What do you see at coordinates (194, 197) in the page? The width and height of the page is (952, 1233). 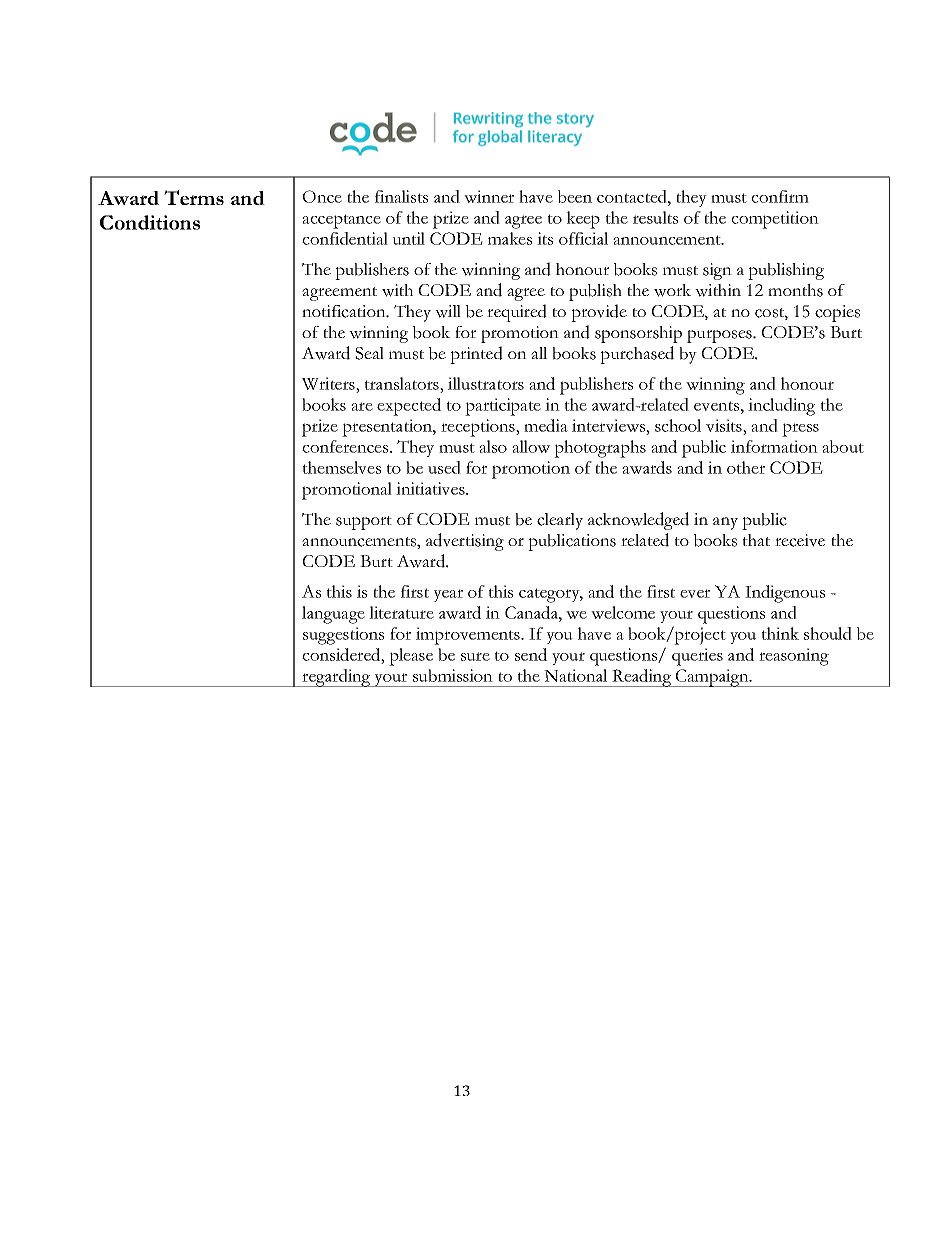 I see `Terms` at bounding box center [194, 197].
